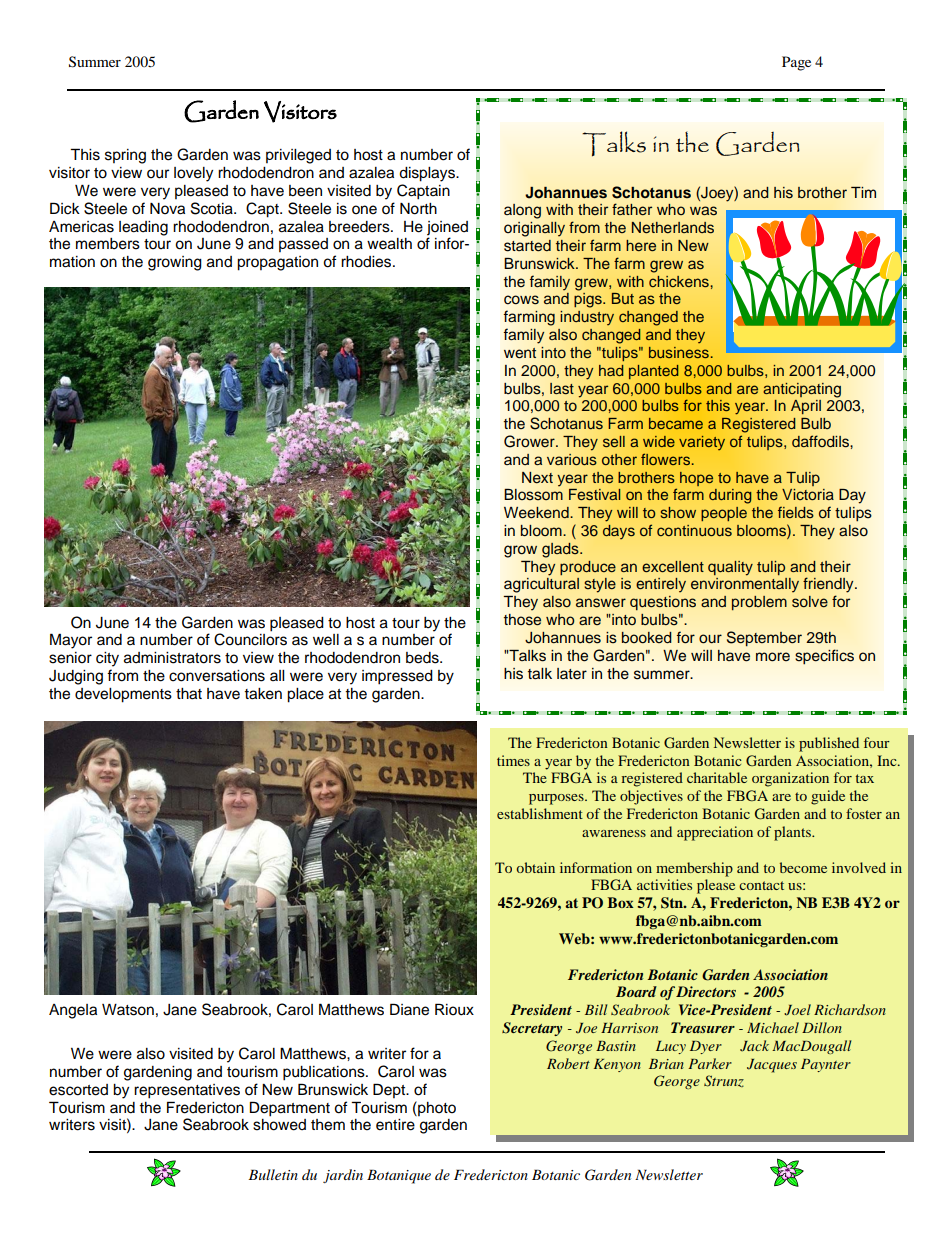 This page has width=952, height=1233. I want to click on Jacques, so click(772, 1066).
